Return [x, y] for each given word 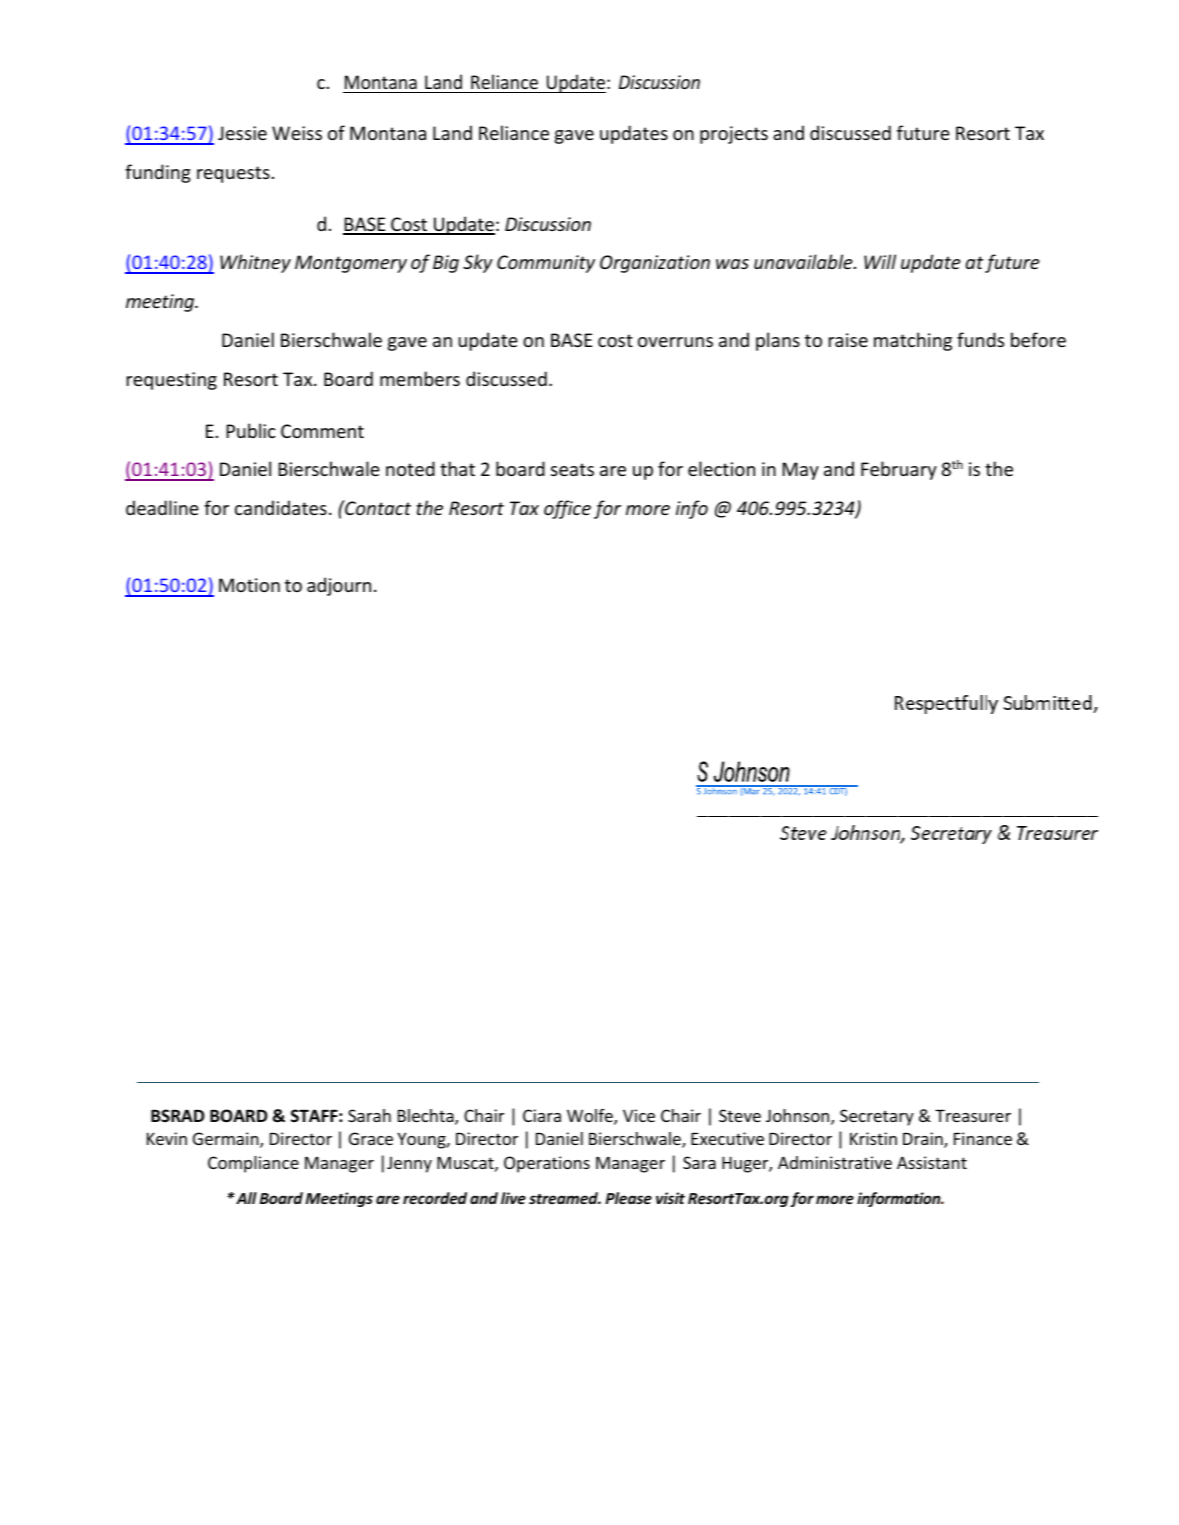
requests [233, 174]
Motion [249, 585]
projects [734, 135]
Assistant [932, 1162]
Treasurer [973, 1116]
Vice [639, 1115]
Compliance [253, 1164]
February [899, 470]
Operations [547, 1164]
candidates [281, 507]
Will [880, 261]
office [567, 509]
